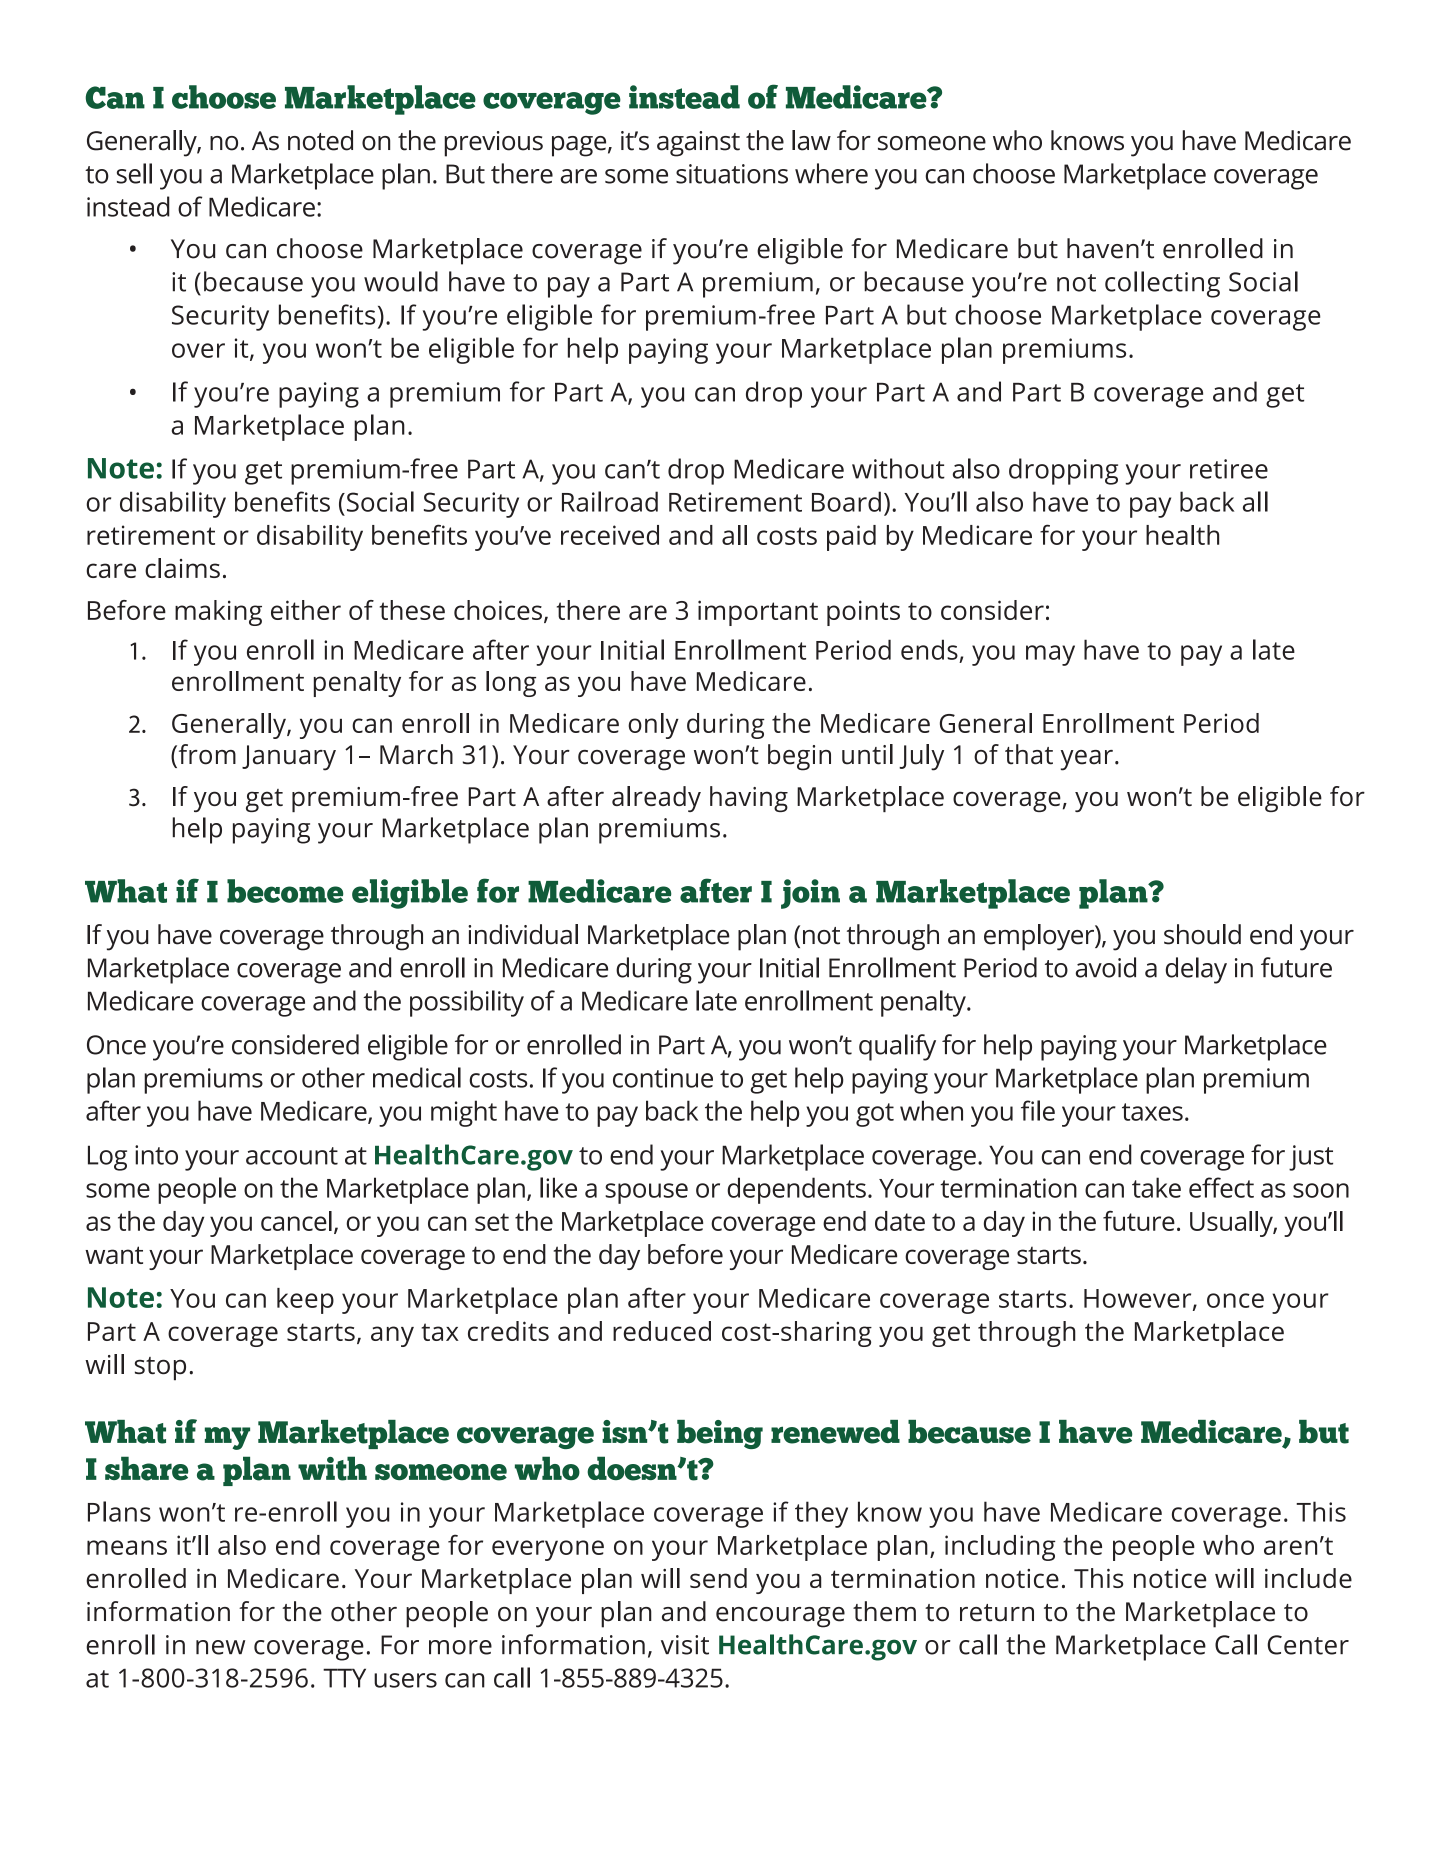  What do you see at coordinates (685, 1645) in the image?
I see `visit` at bounding box center [685, 1645].
